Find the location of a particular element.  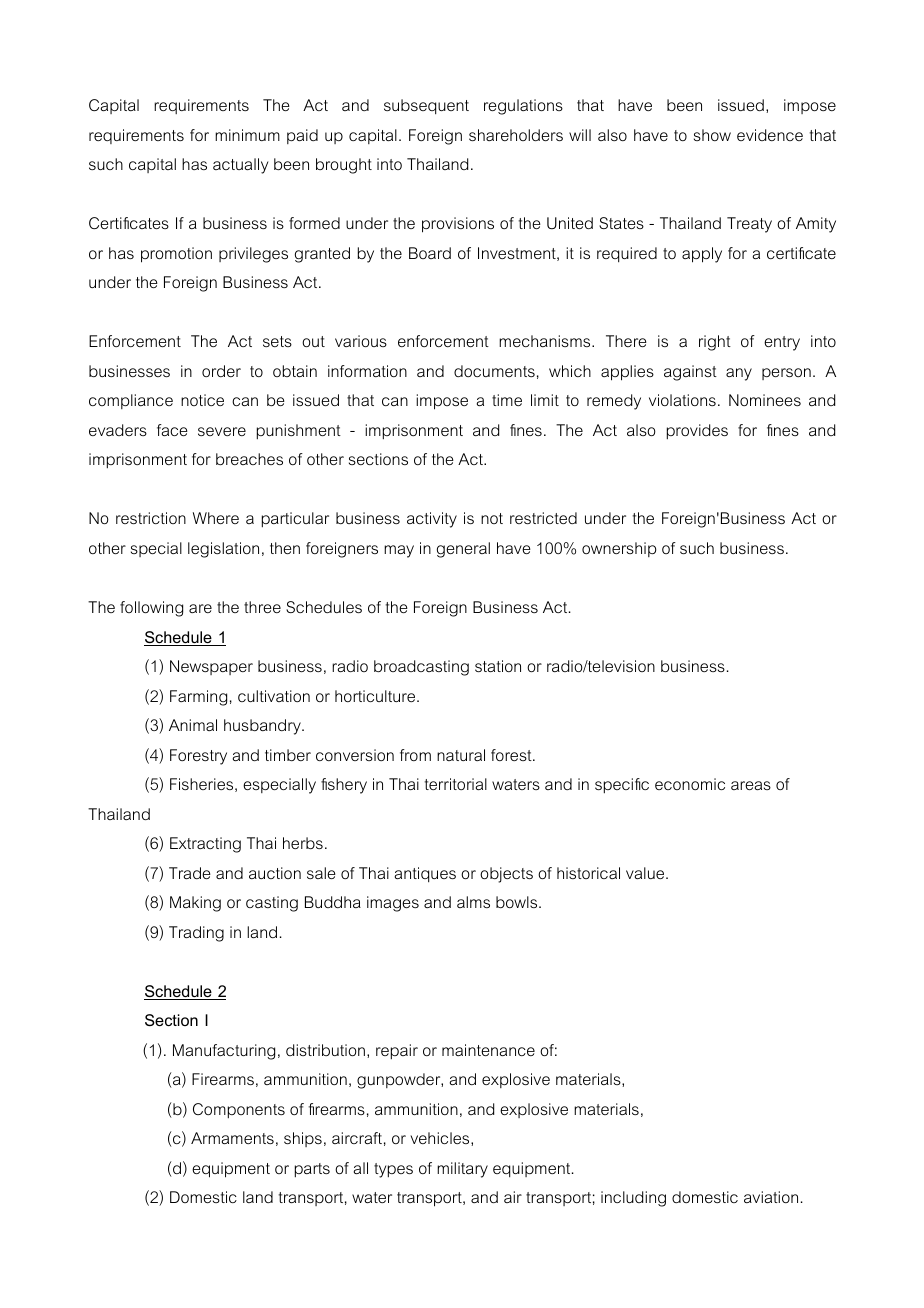

aviation is located at coordinates (771, 1197).
